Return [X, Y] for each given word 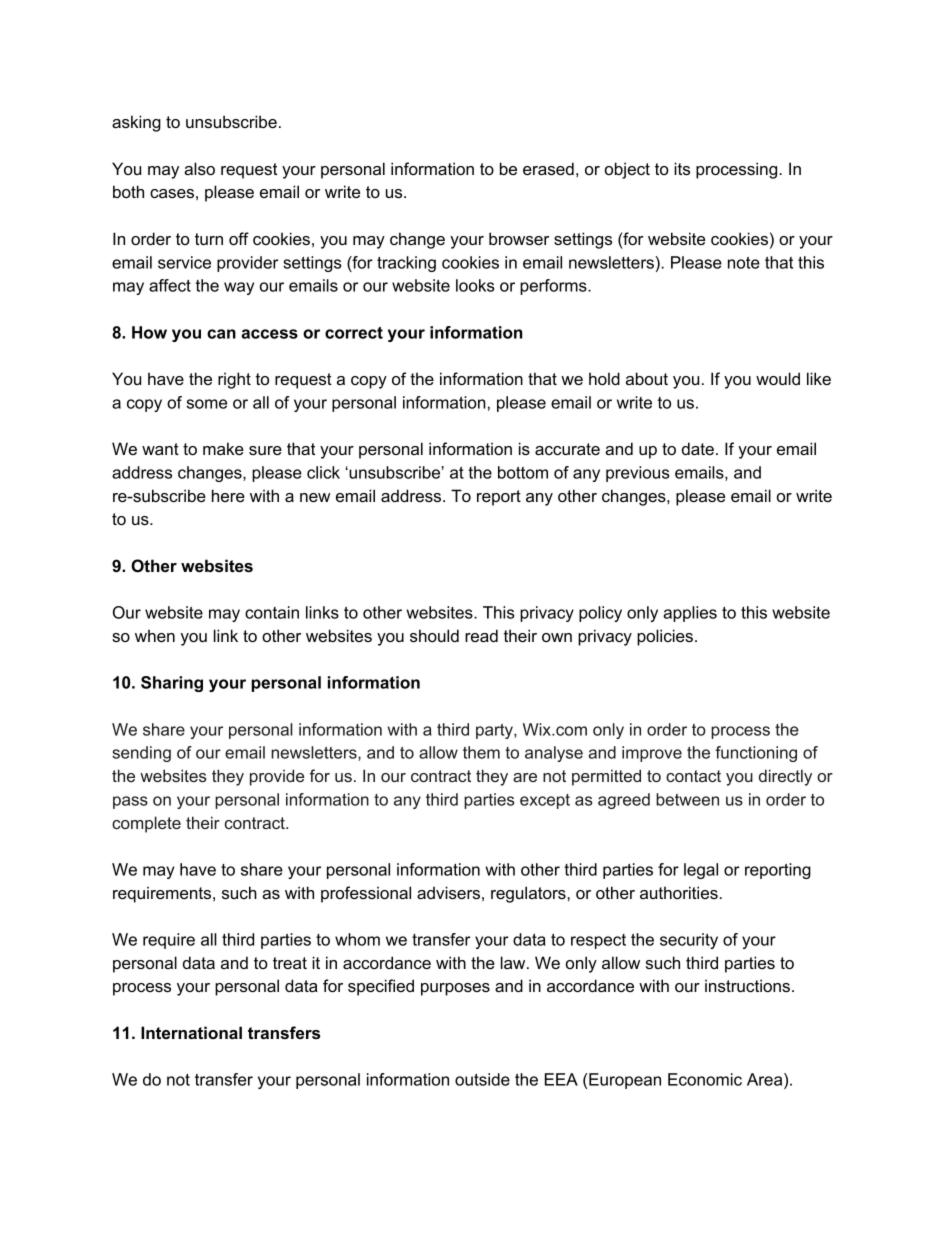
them [481, 752]
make [223, 448]
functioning [756, 754]
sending [141, 754]
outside [482, 1079]
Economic [705, 1079]
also [199, 168]
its [682, 168]
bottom [523, 472]
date [698, 448]
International [191, 1032]
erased [548, 168]
